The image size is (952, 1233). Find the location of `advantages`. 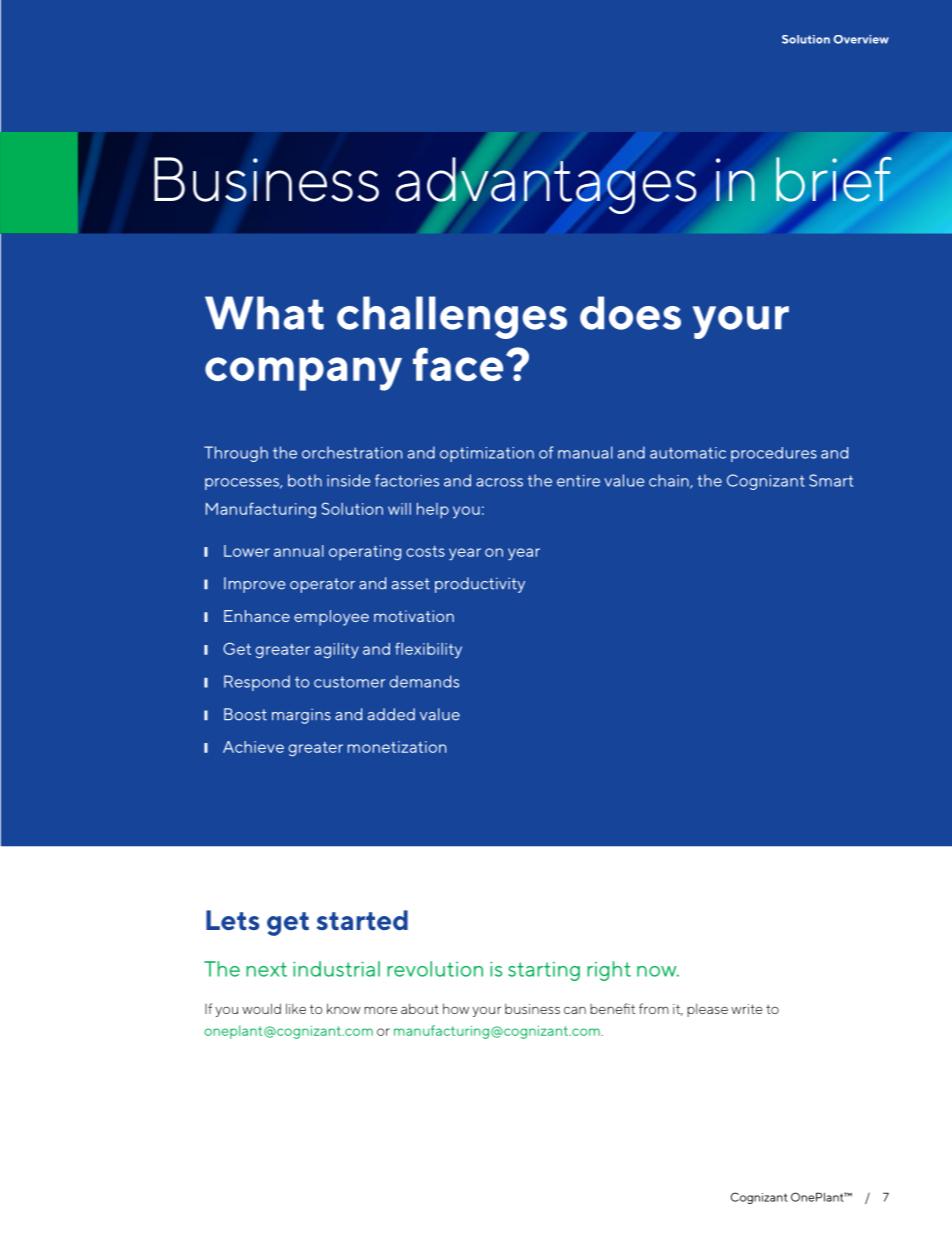

advantages is located at coordinates (546, 184).
